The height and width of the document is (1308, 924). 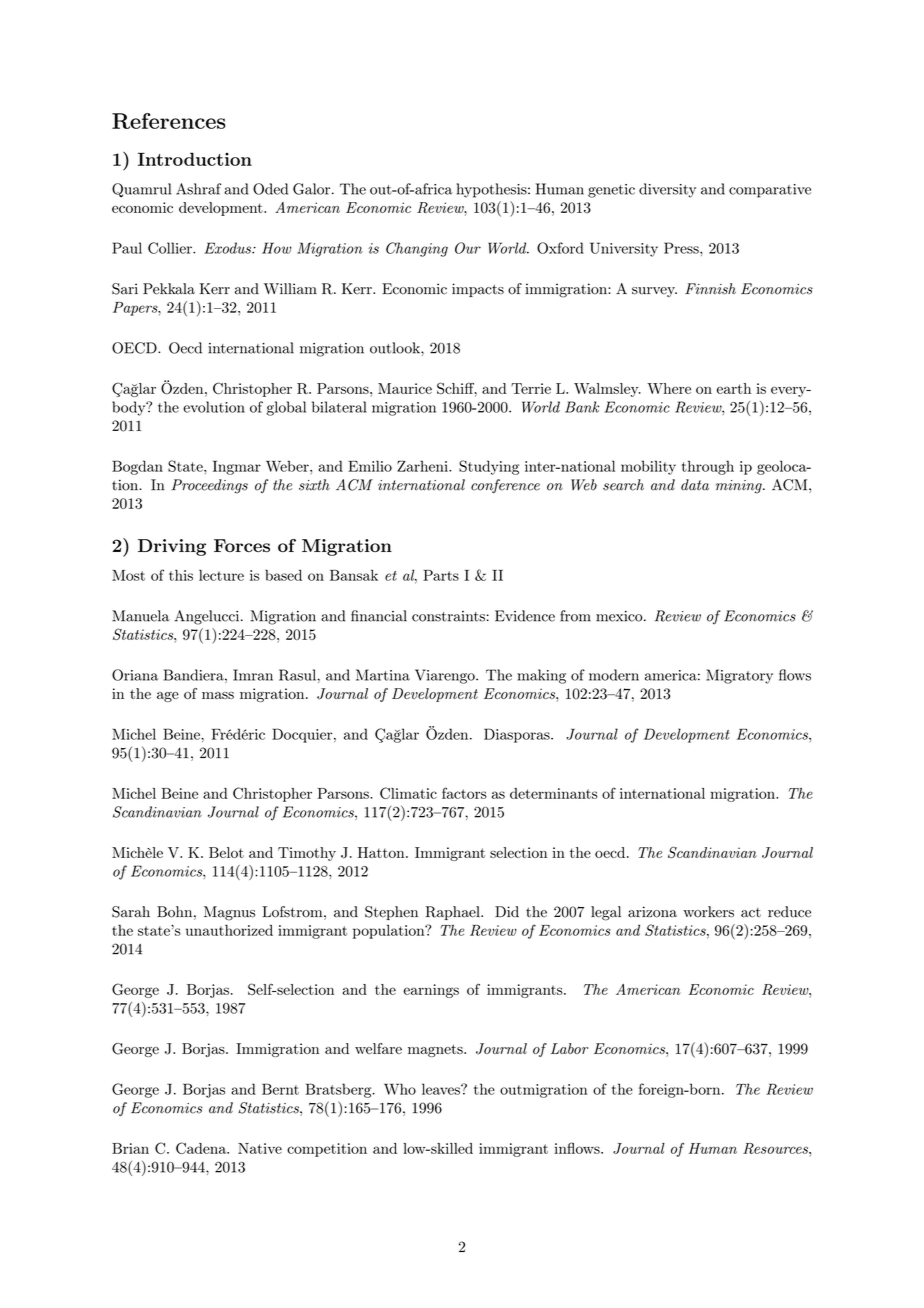 I want to click on constraints, so click(x=448, y=616).
